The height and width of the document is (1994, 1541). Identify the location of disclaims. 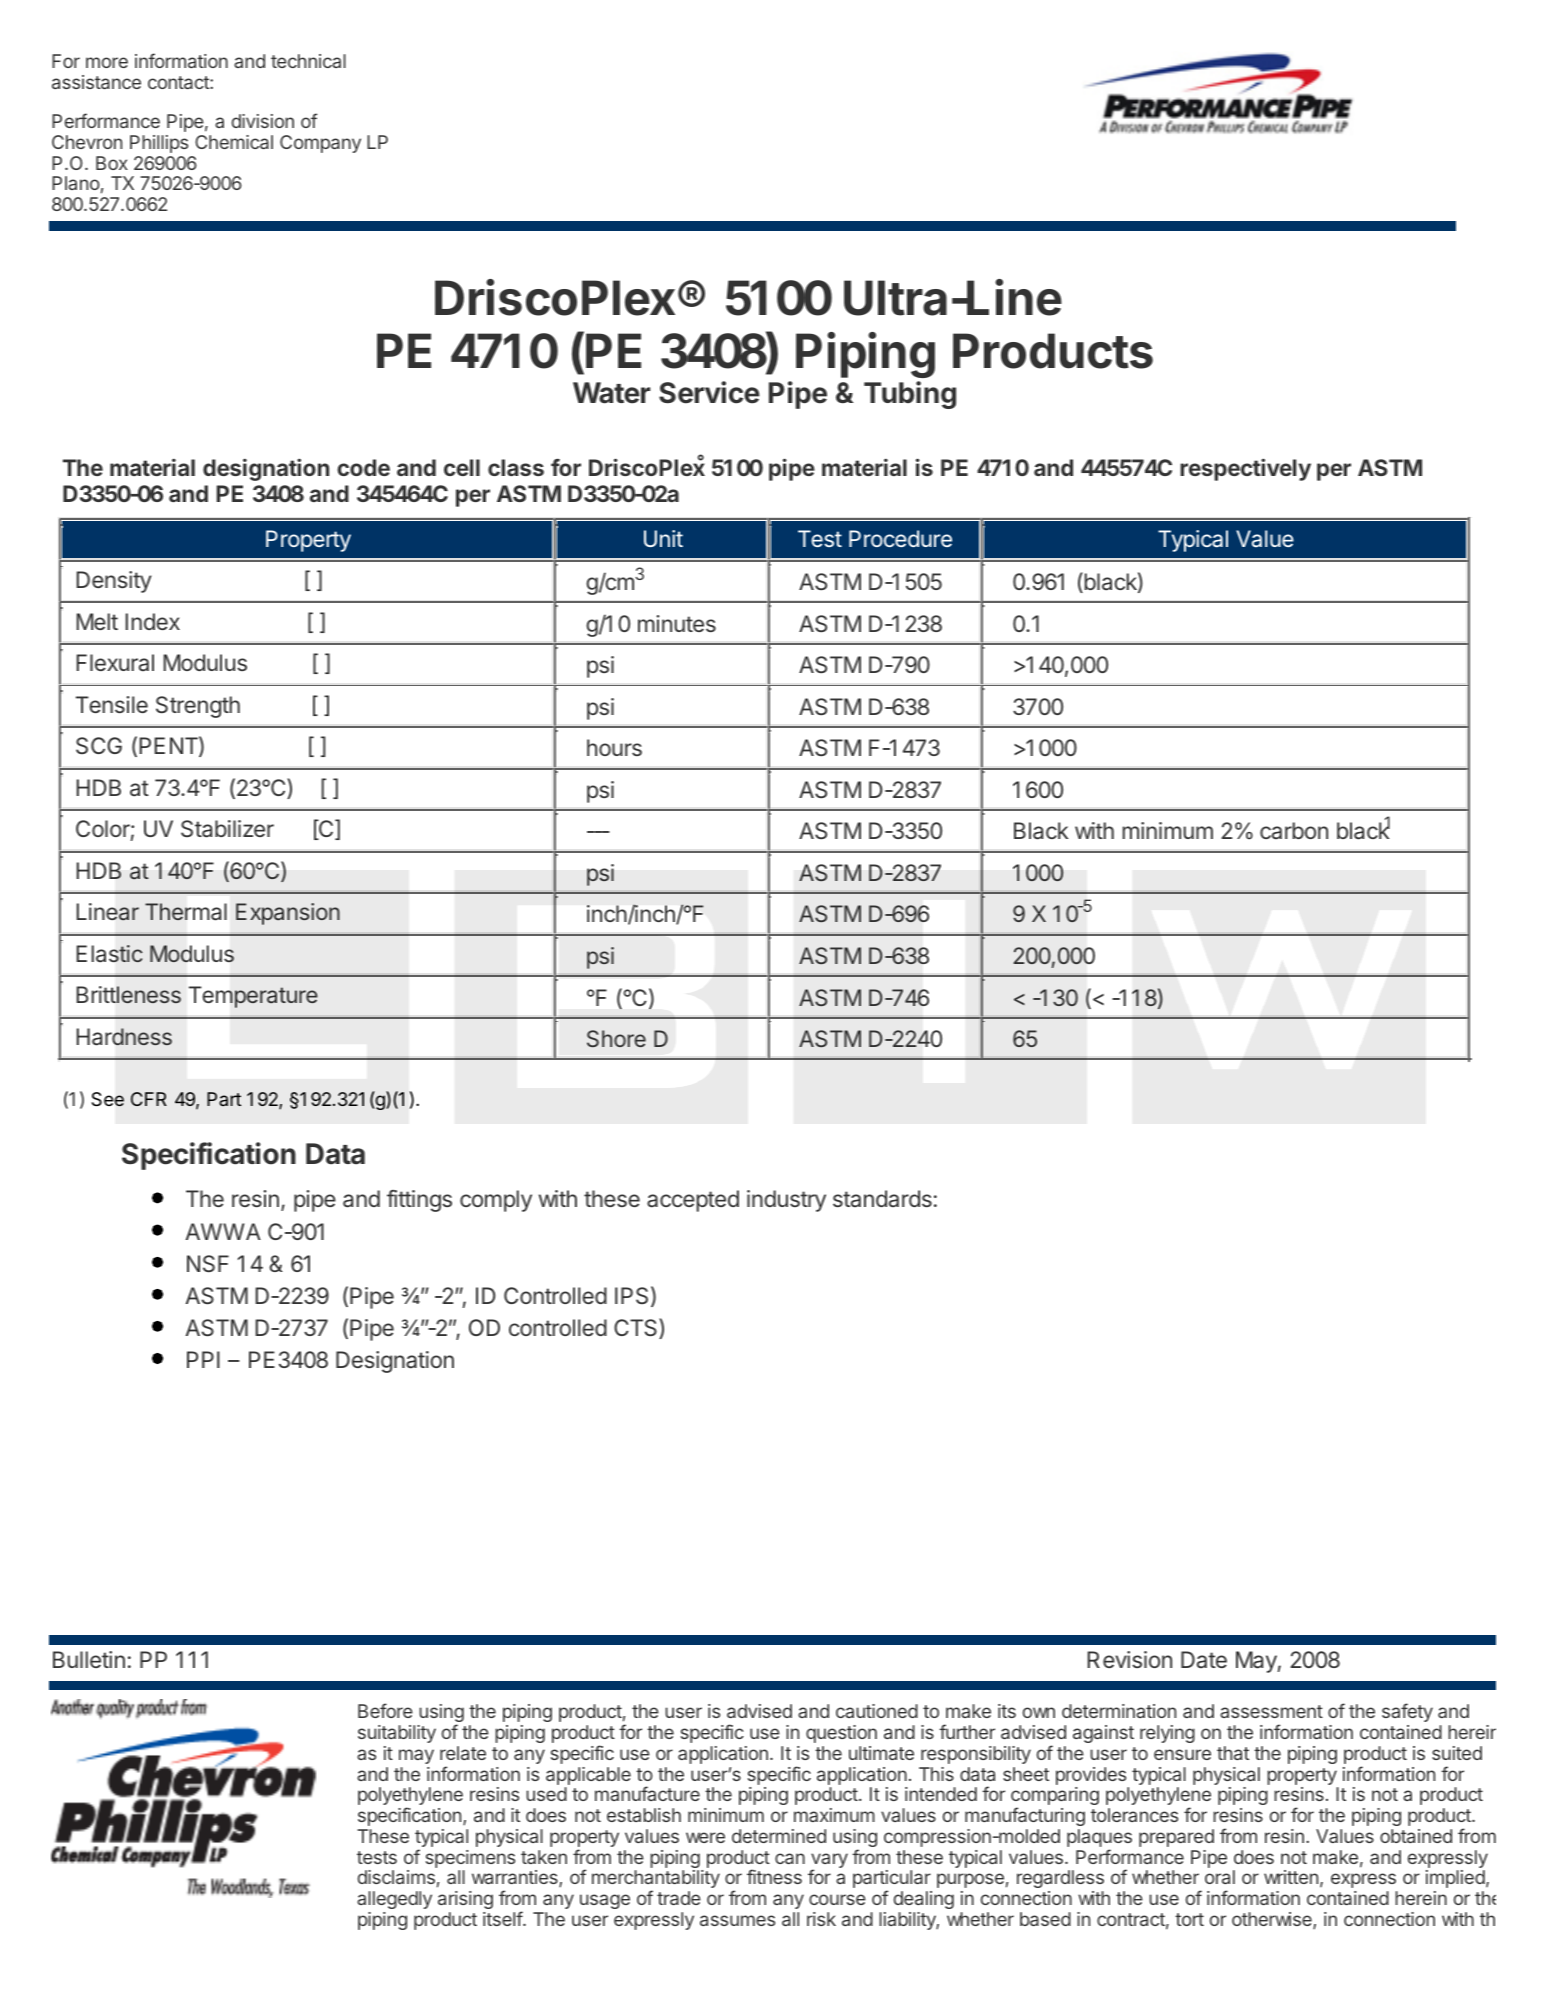
(396, 1877).
